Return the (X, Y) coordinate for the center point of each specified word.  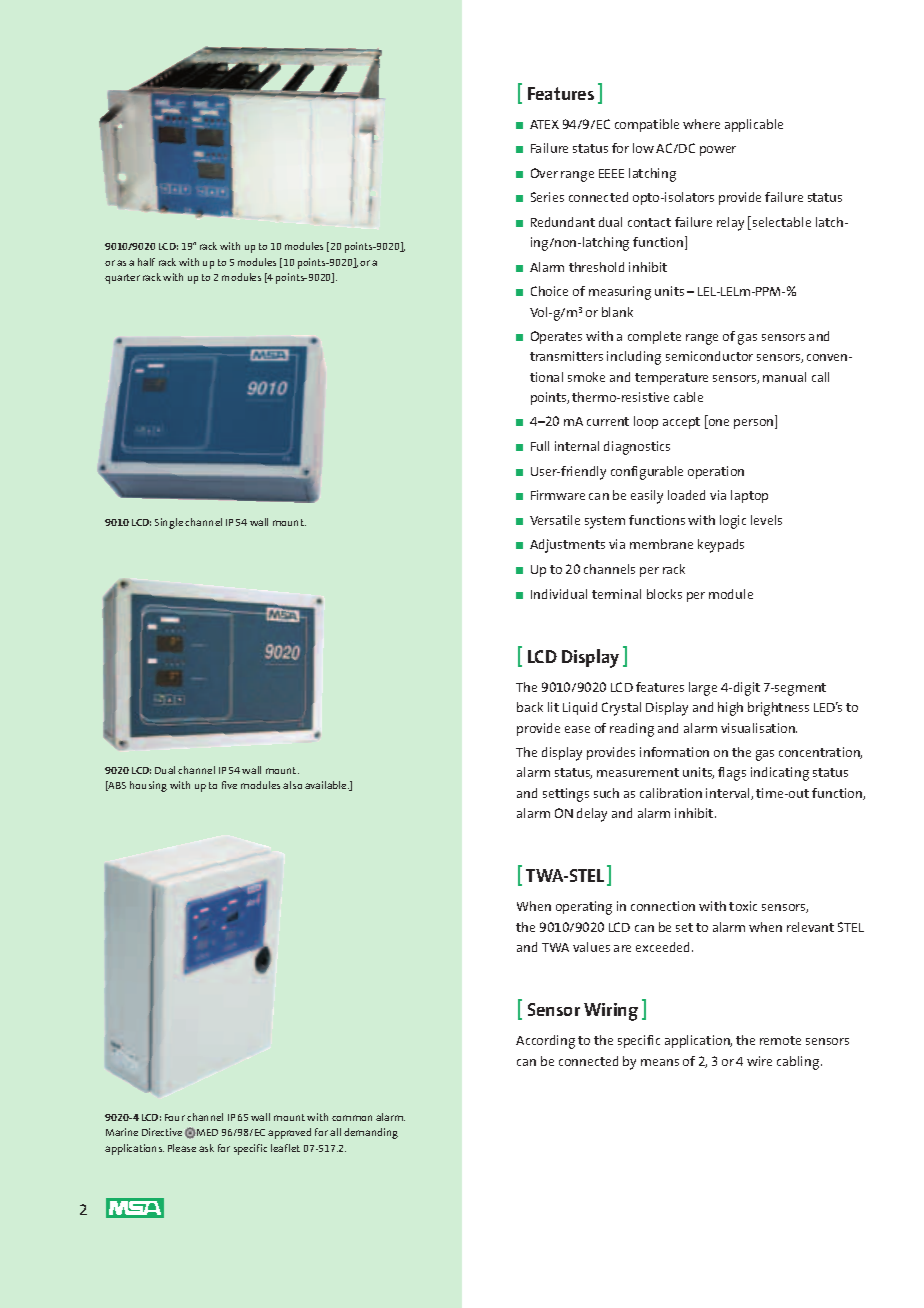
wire (759, 1061)
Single (169, 523)
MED (207, 1132)
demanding (371, 1133)
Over (544, 173)
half (146, 262)
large (703, 689)
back (530, 707)
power (718, 151)
